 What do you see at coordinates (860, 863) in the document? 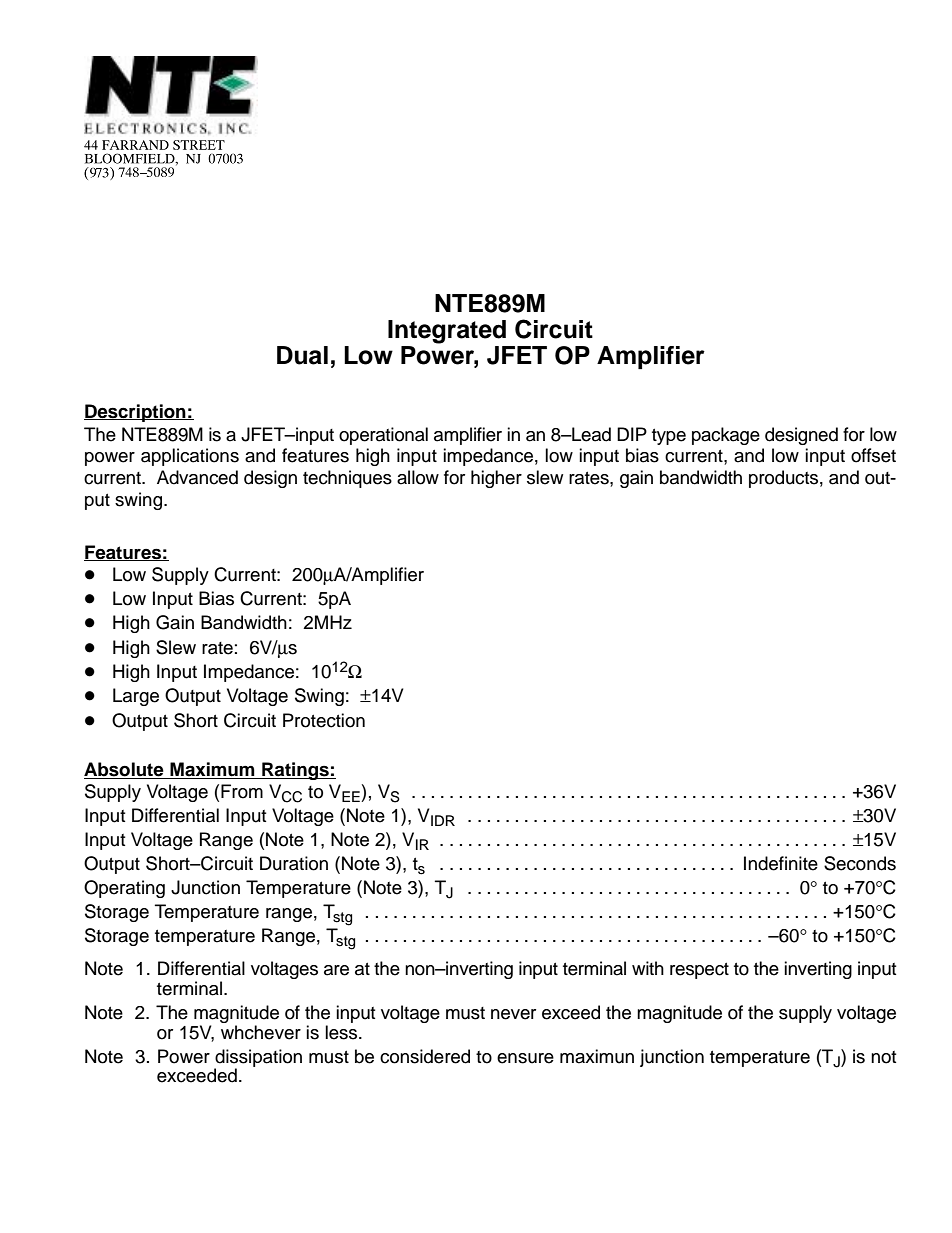
I see `Seconds` at bounding box center [860, 863].
